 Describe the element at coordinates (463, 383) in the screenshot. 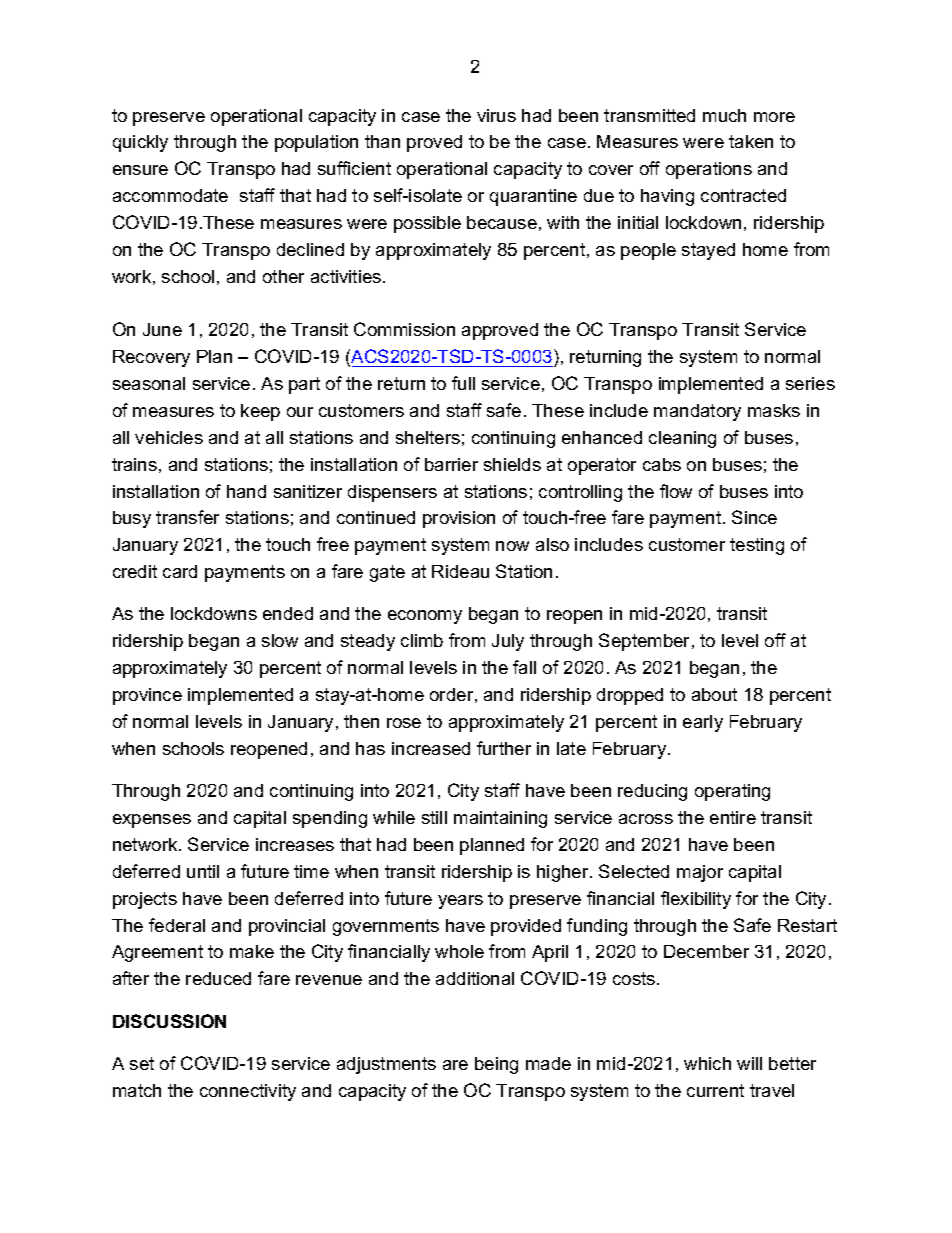

I see `full` at that location.
